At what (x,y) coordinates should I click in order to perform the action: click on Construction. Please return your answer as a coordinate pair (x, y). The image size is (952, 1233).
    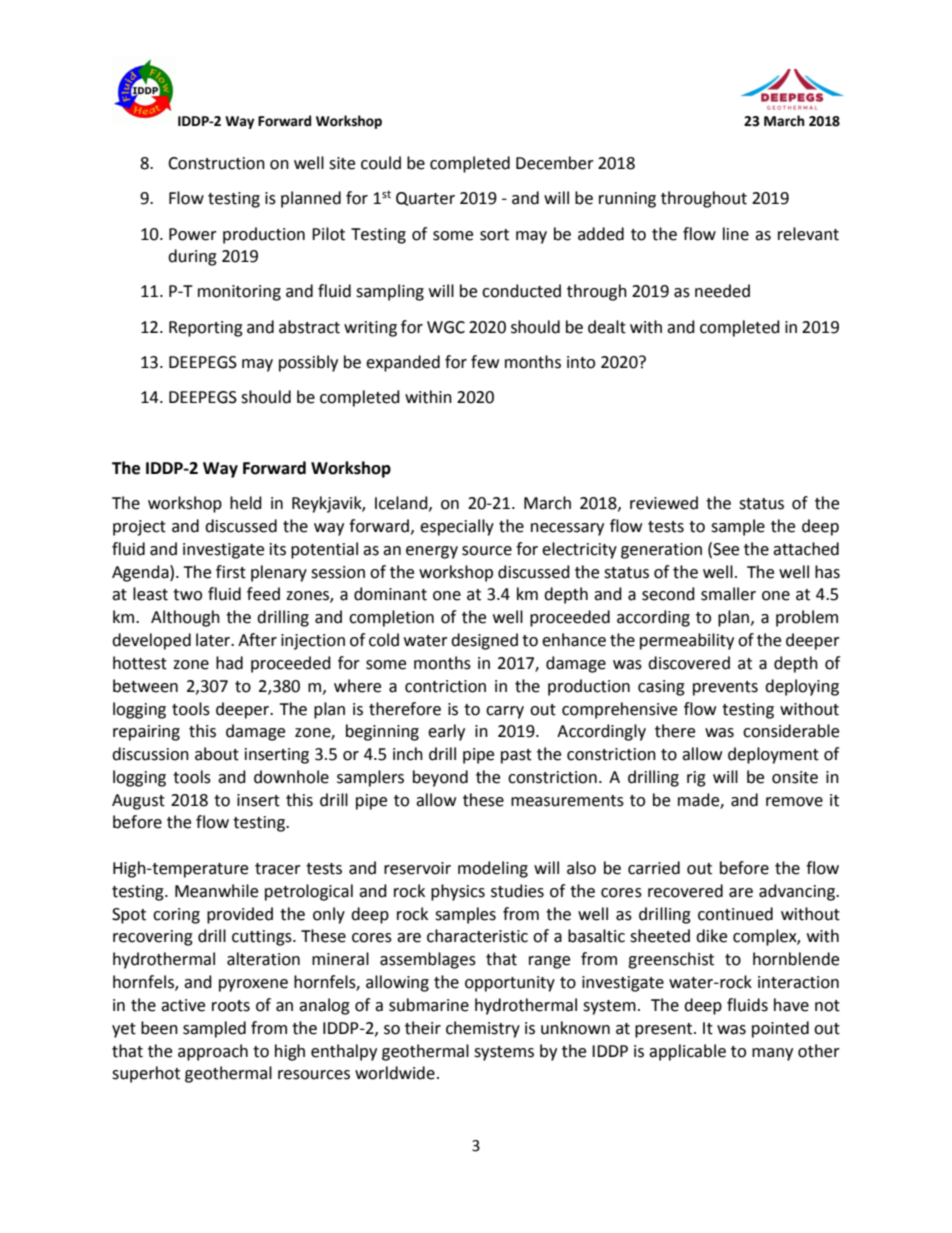
    Looking at the image, I should click on (216, 163).
